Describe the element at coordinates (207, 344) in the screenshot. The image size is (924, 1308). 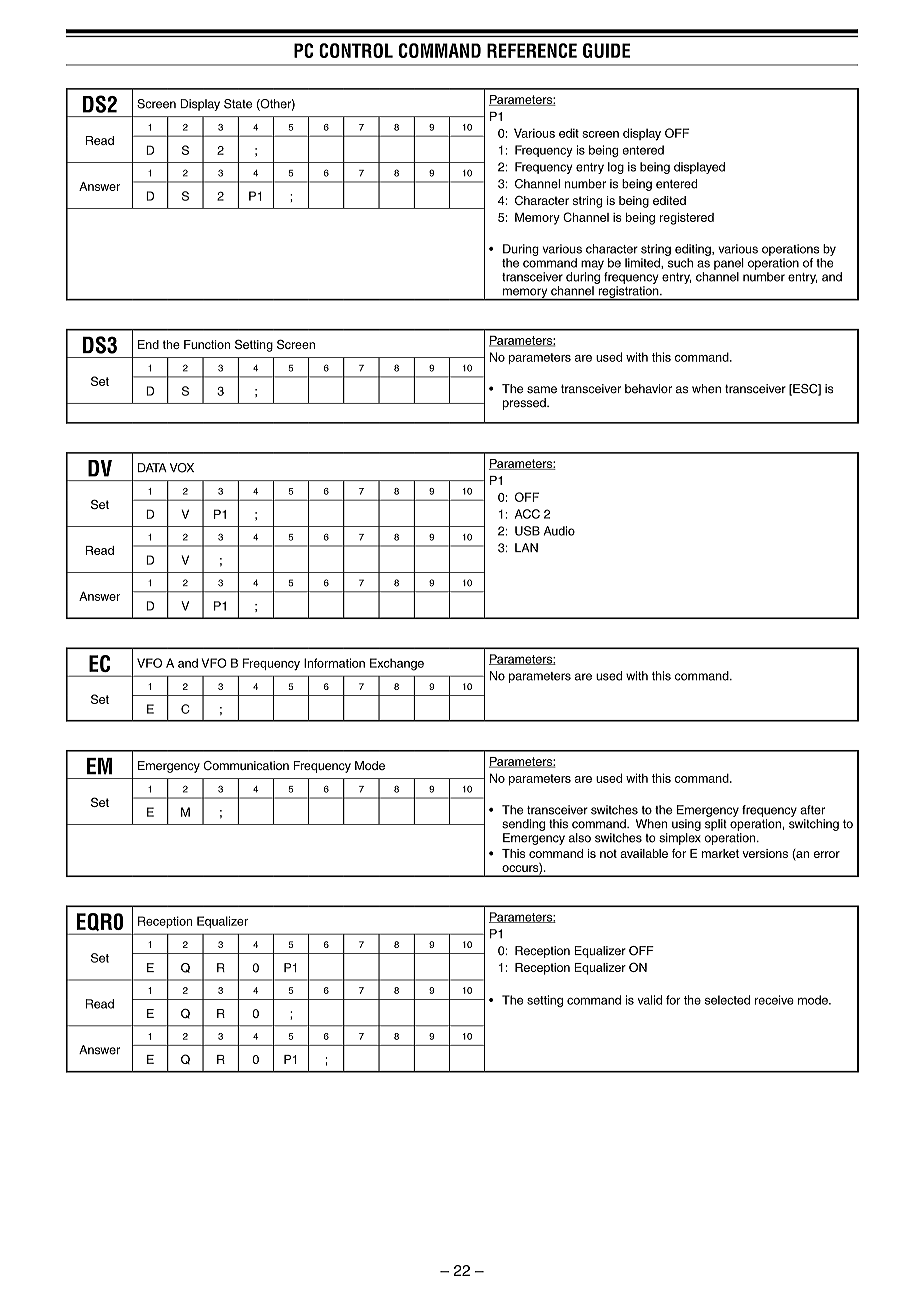
I see `Function` at that location.
